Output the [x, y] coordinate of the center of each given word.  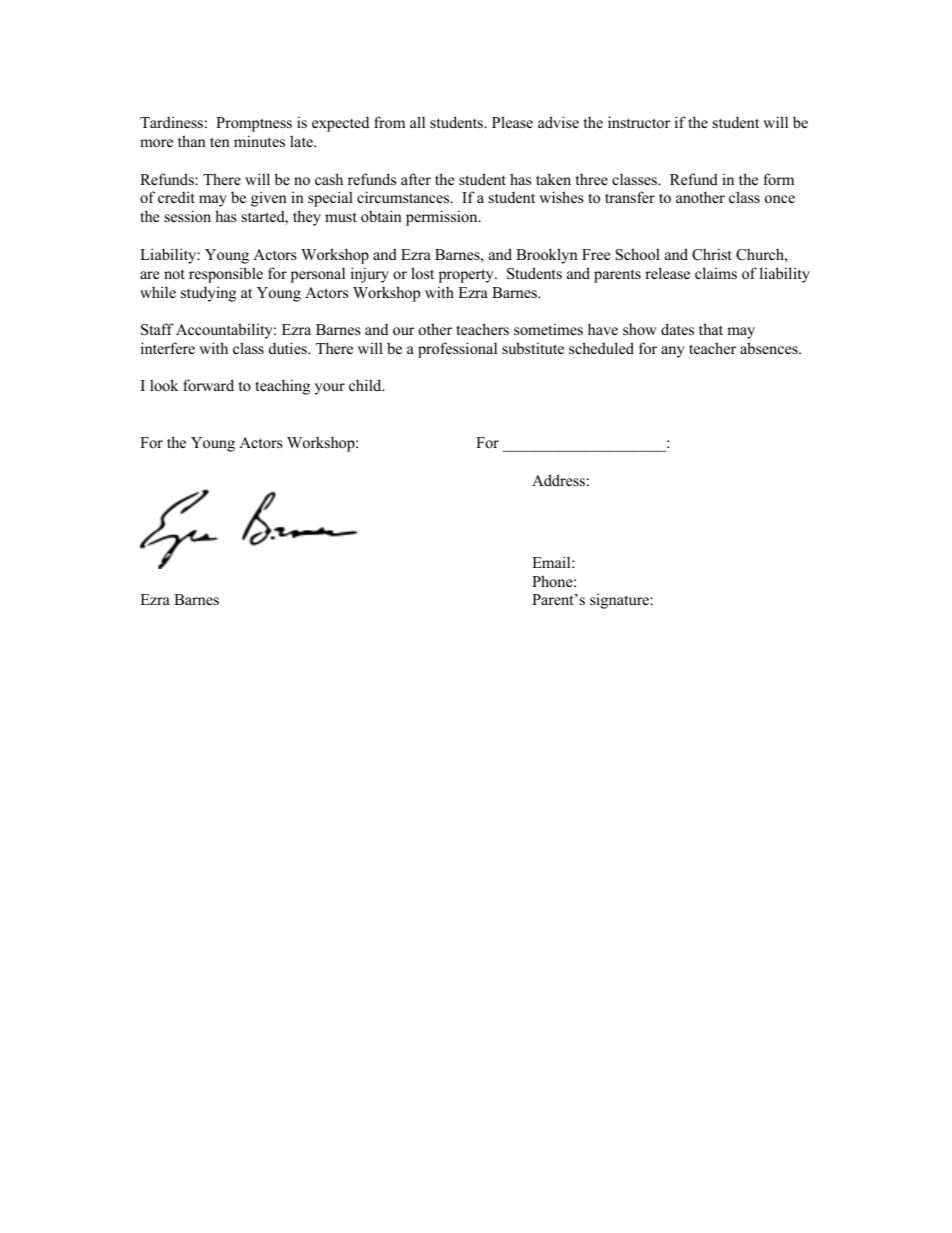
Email [552, 562]
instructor [639, 122]
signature [620, 601]
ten [220, 142]
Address [558, 480]
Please [512, 122]
